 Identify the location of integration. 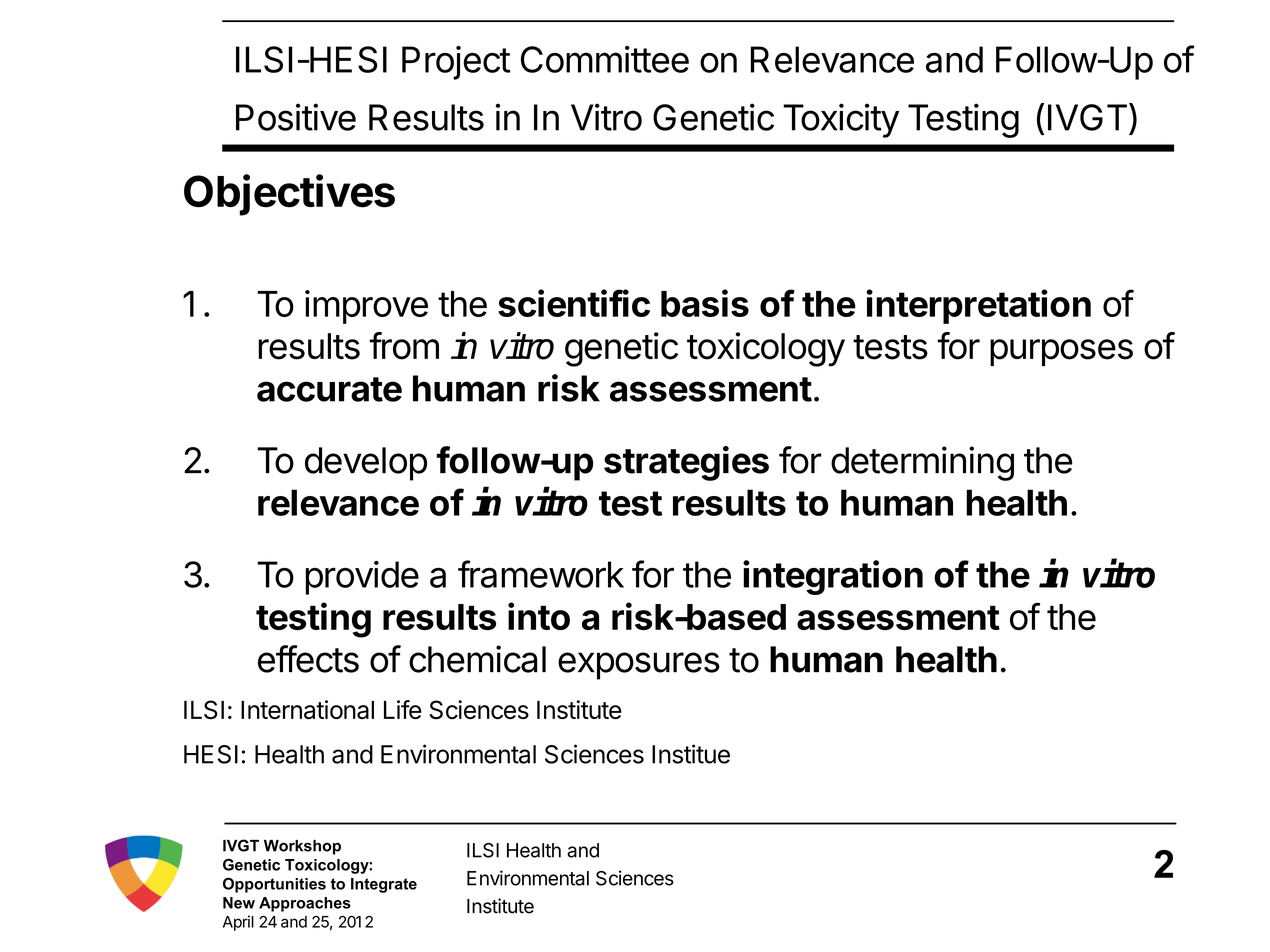
(833, 577).
